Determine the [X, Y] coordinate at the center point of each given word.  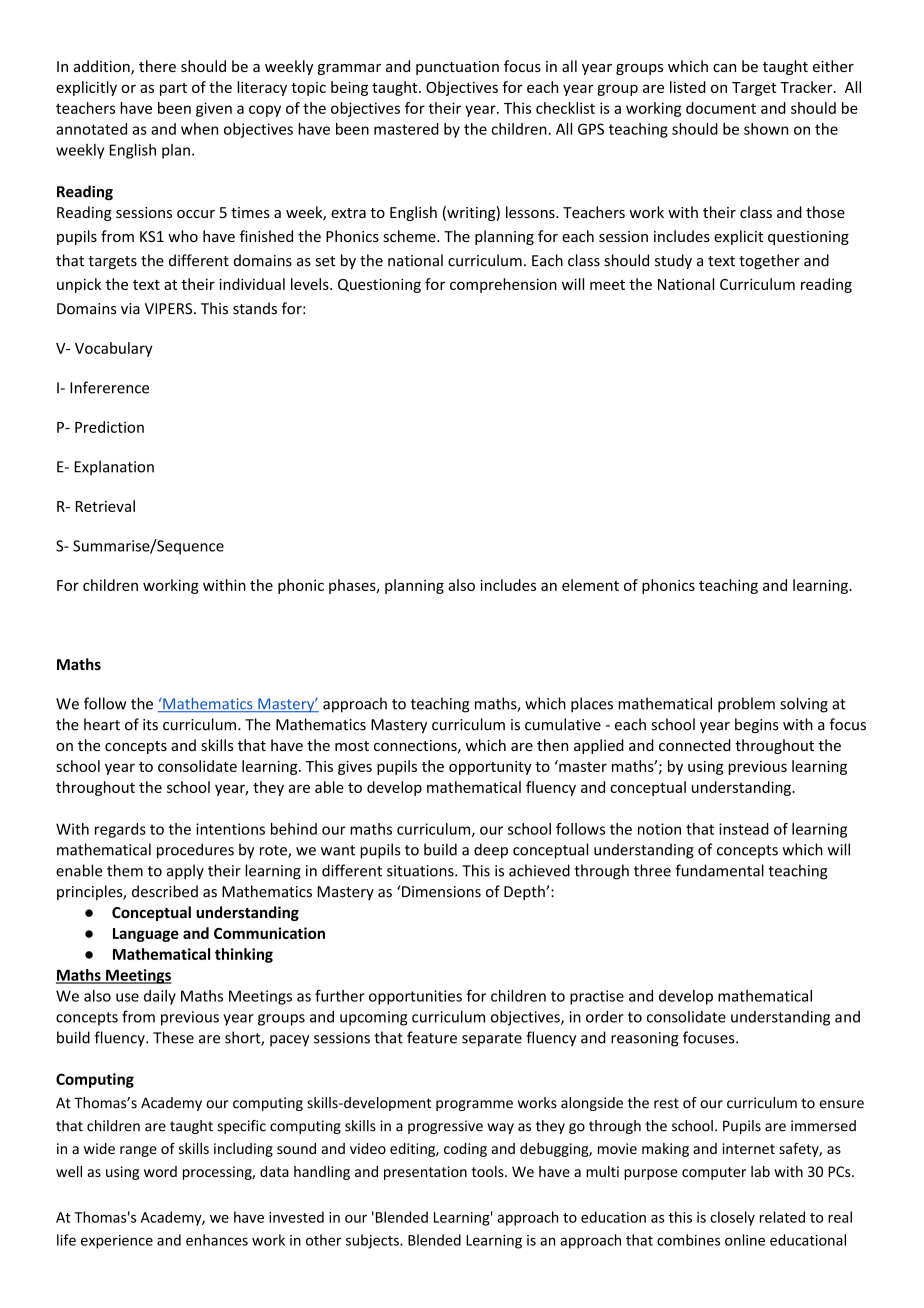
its [150, 725]
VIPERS [170, 309]
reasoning [645, 1039]
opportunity [490, 768]
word [160, 1171]
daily [160, 997]
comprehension [503, 285]
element [590, 585]
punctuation [457, 68]
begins [757, 725]
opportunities [415, 997]
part [173, 89]
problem [746, 705]
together [769, 261]
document [721, 108]
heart [102, 724]
